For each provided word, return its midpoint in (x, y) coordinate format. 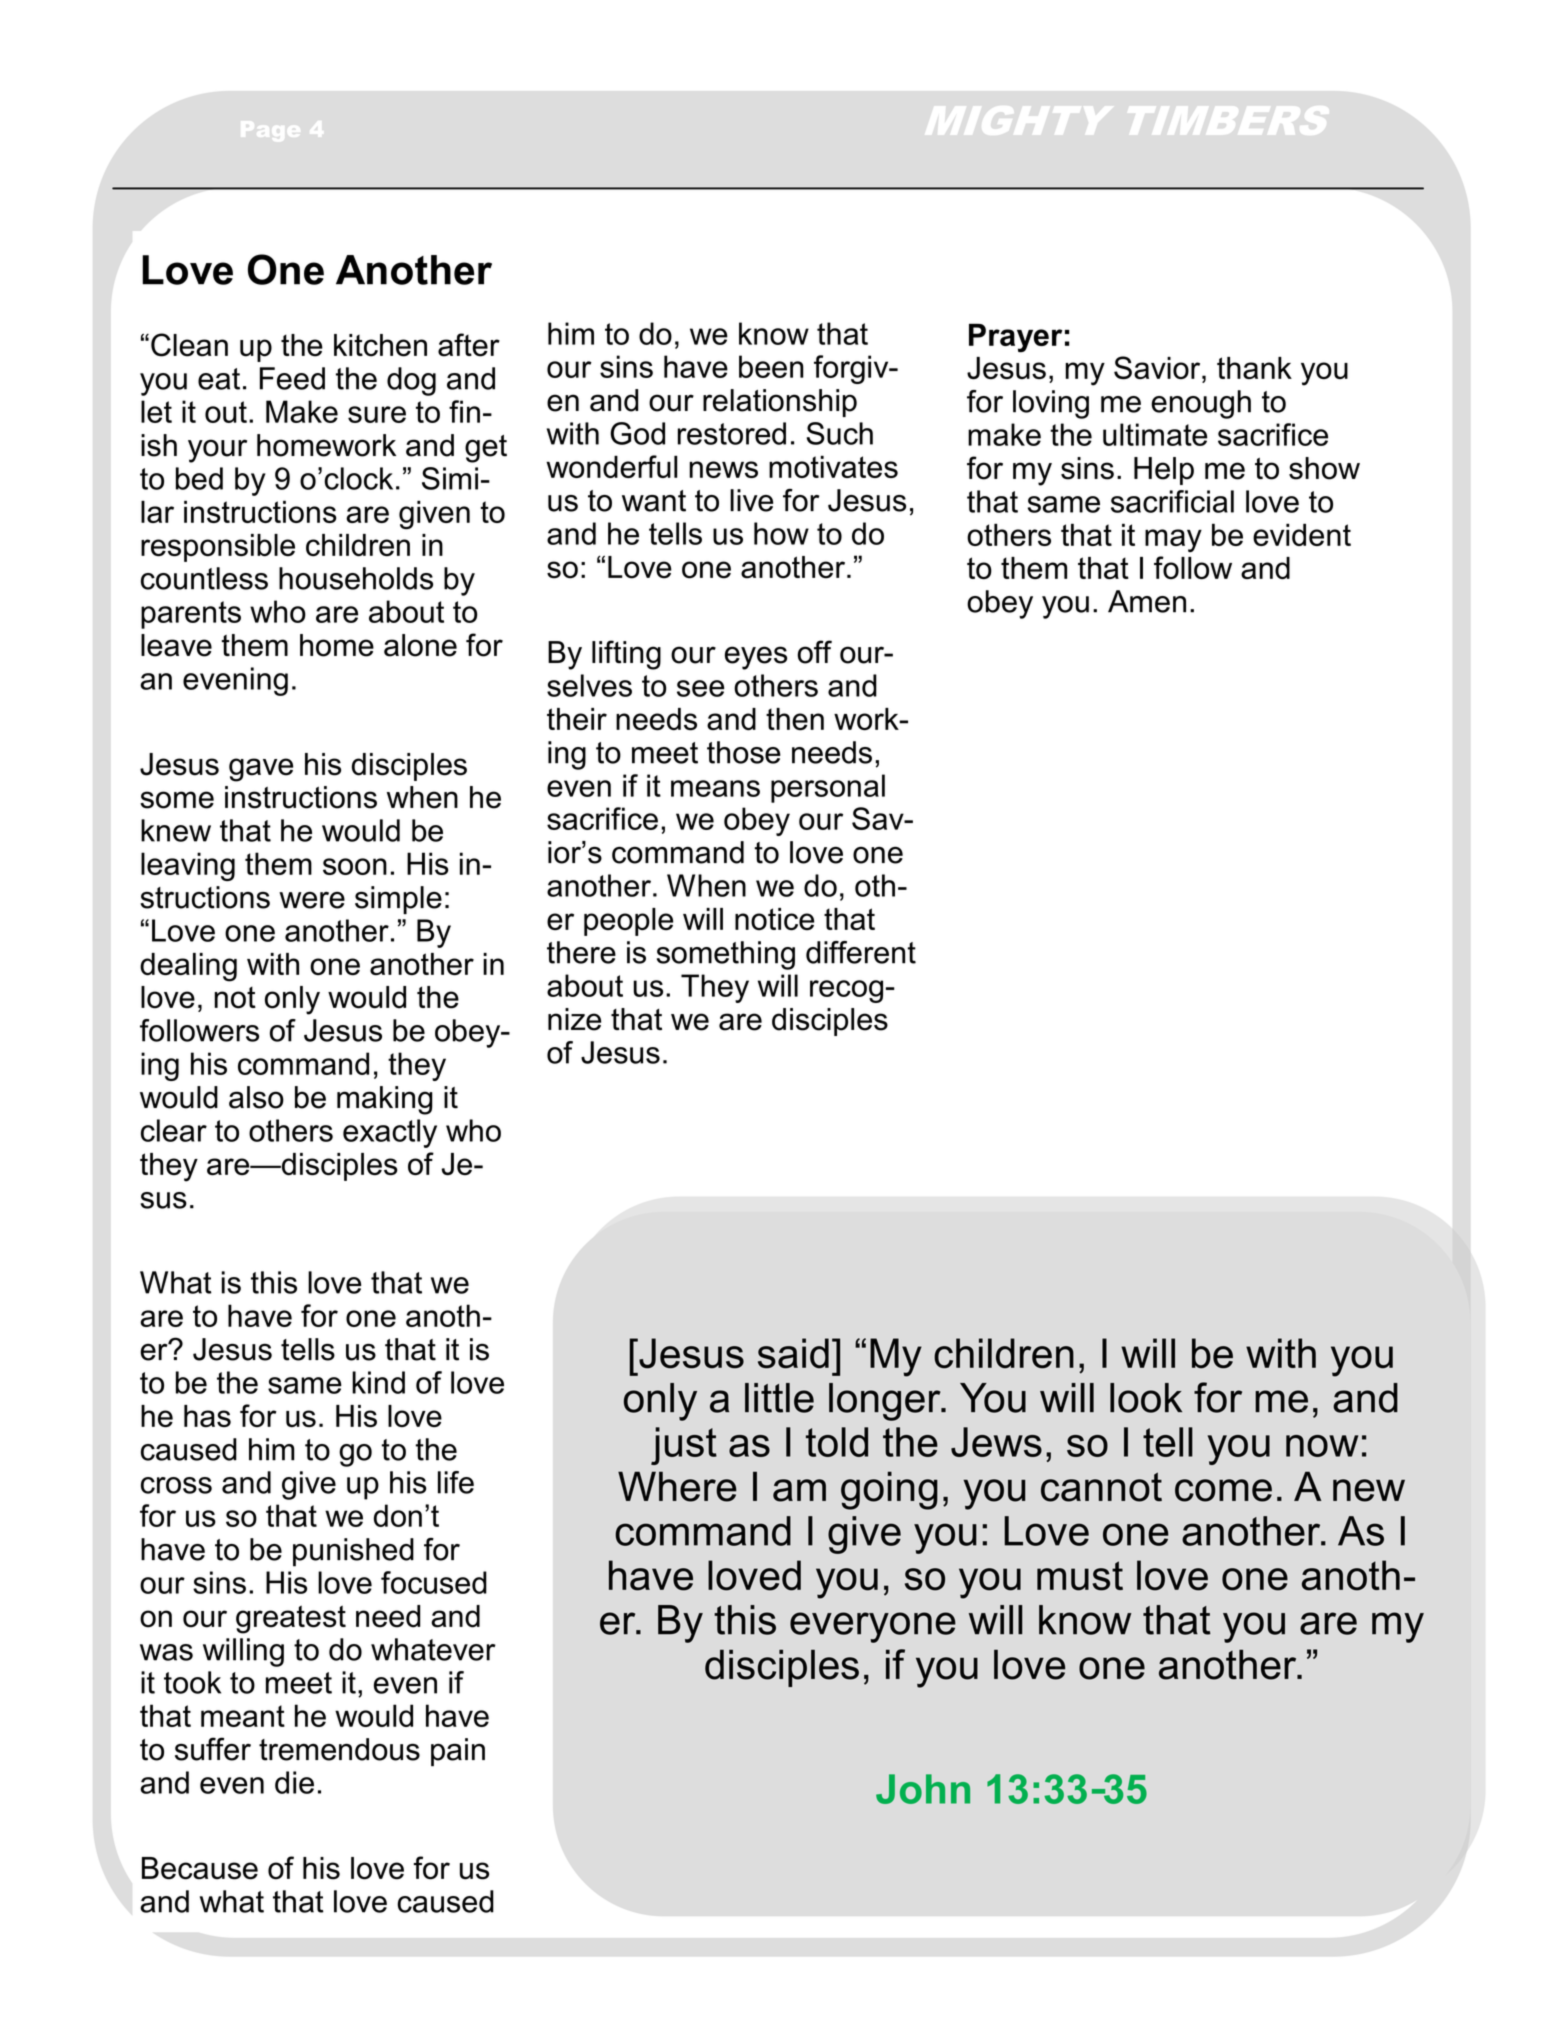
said (793, 1353)
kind (378, 1382)
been (771, 366)
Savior (1158, 368)
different (861, 952)
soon (355, 866)
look (1146, 1398)
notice (774, 919)
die (294, 1782)
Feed (292, 378)
